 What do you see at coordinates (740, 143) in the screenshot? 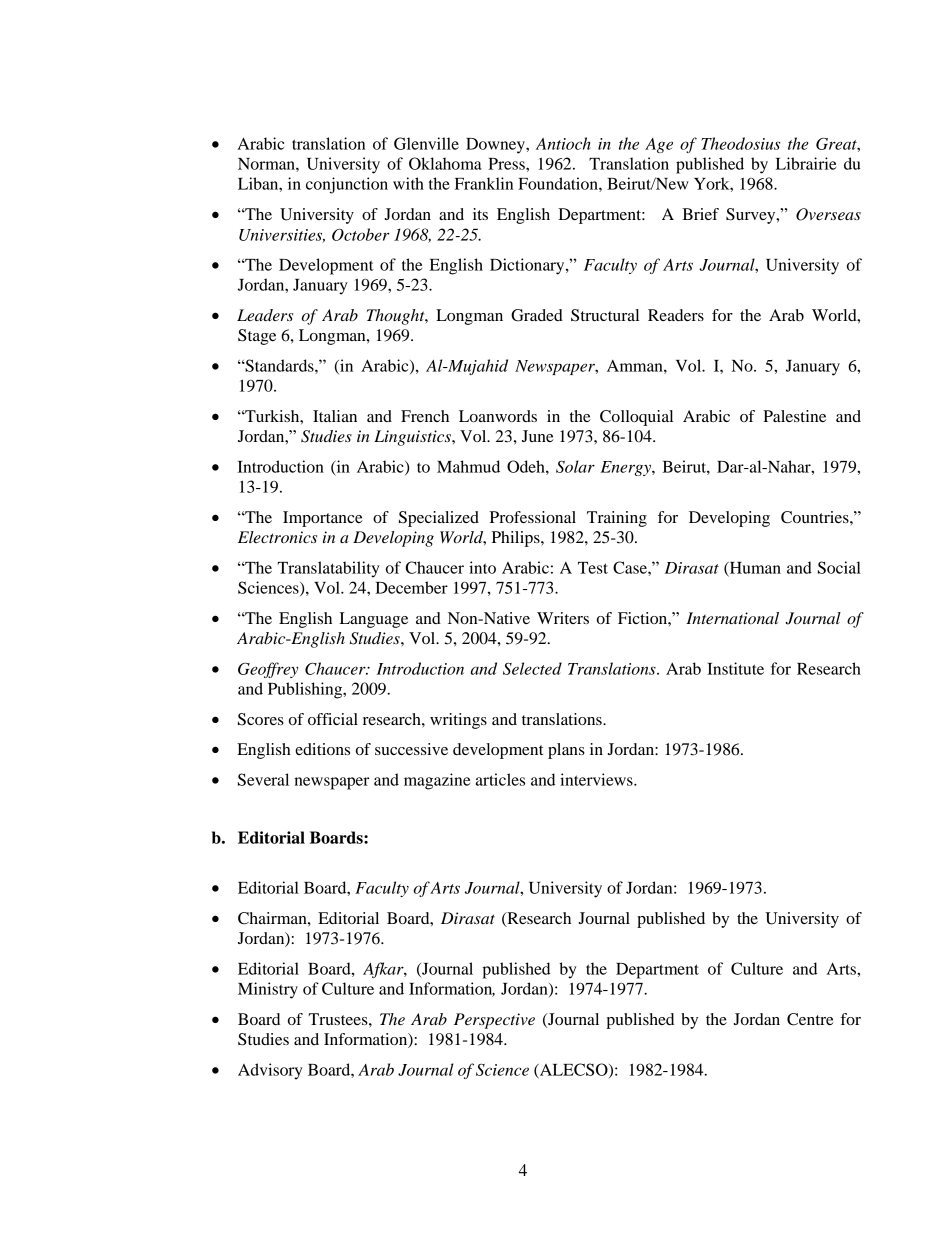
I see `Theodosius` at bounding box center [740, 143].
